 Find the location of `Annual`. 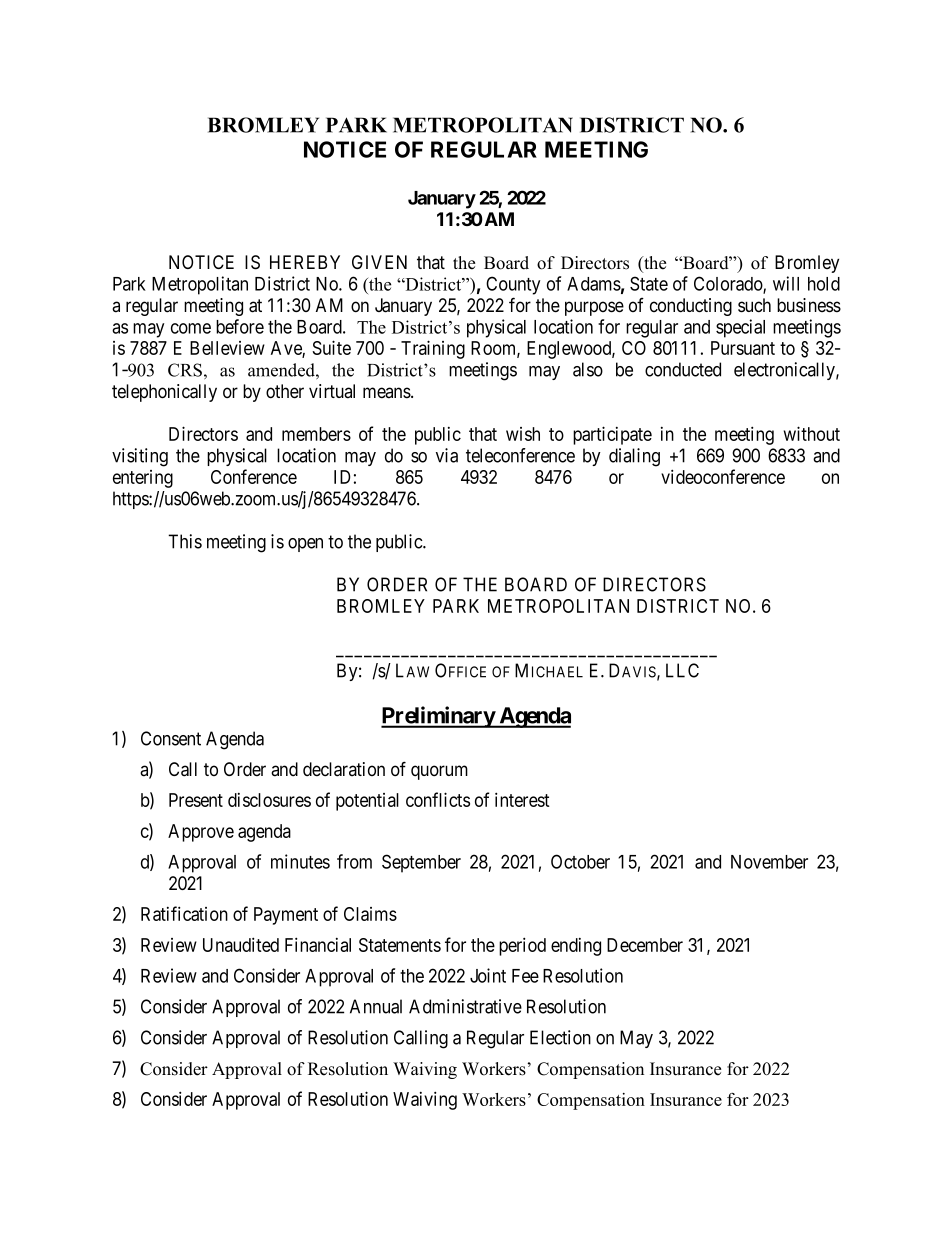

Annual is located at coordinates (376, 1006).
